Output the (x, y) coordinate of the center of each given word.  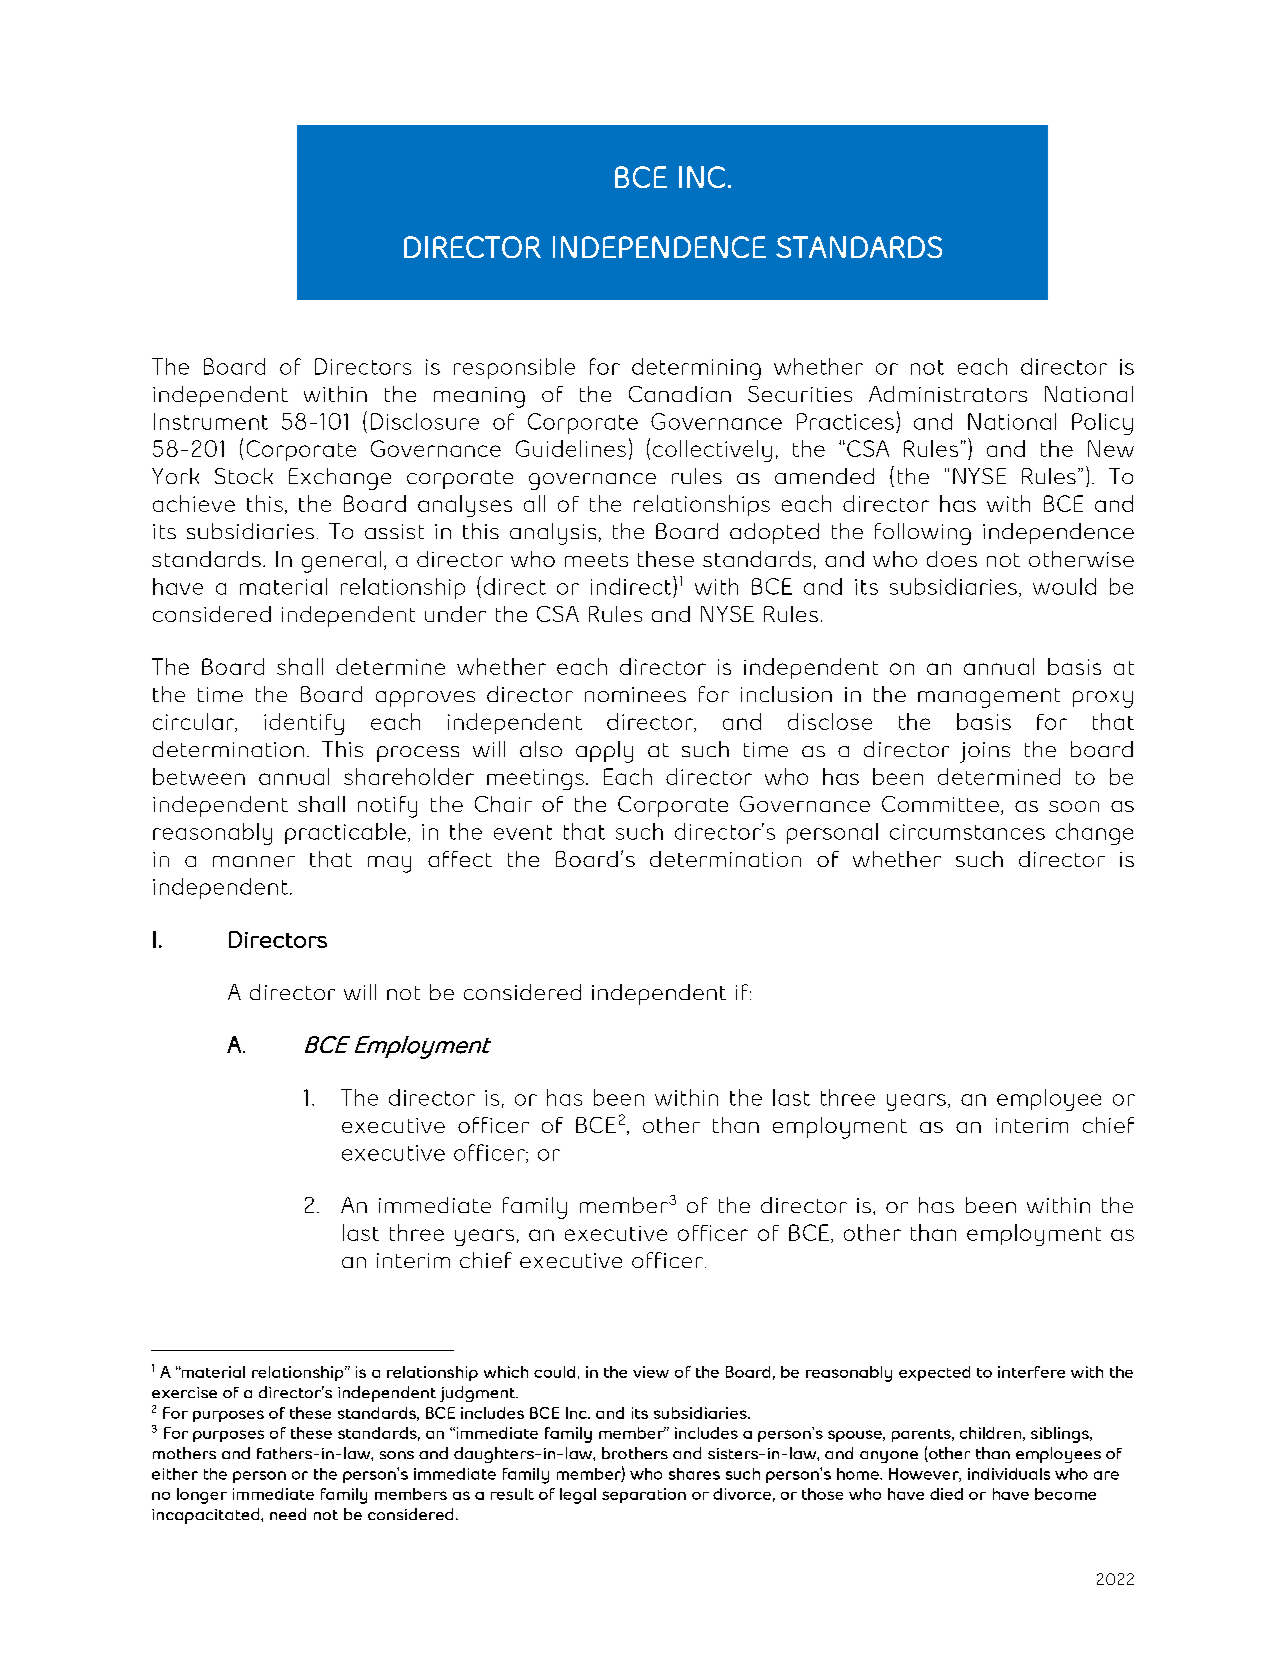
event (523, 832)
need (288, 1514)
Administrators (948, 394)
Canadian (680, 394)
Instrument (211, 421)
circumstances (967, 832)
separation (644, 1495)
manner (254, 861)
